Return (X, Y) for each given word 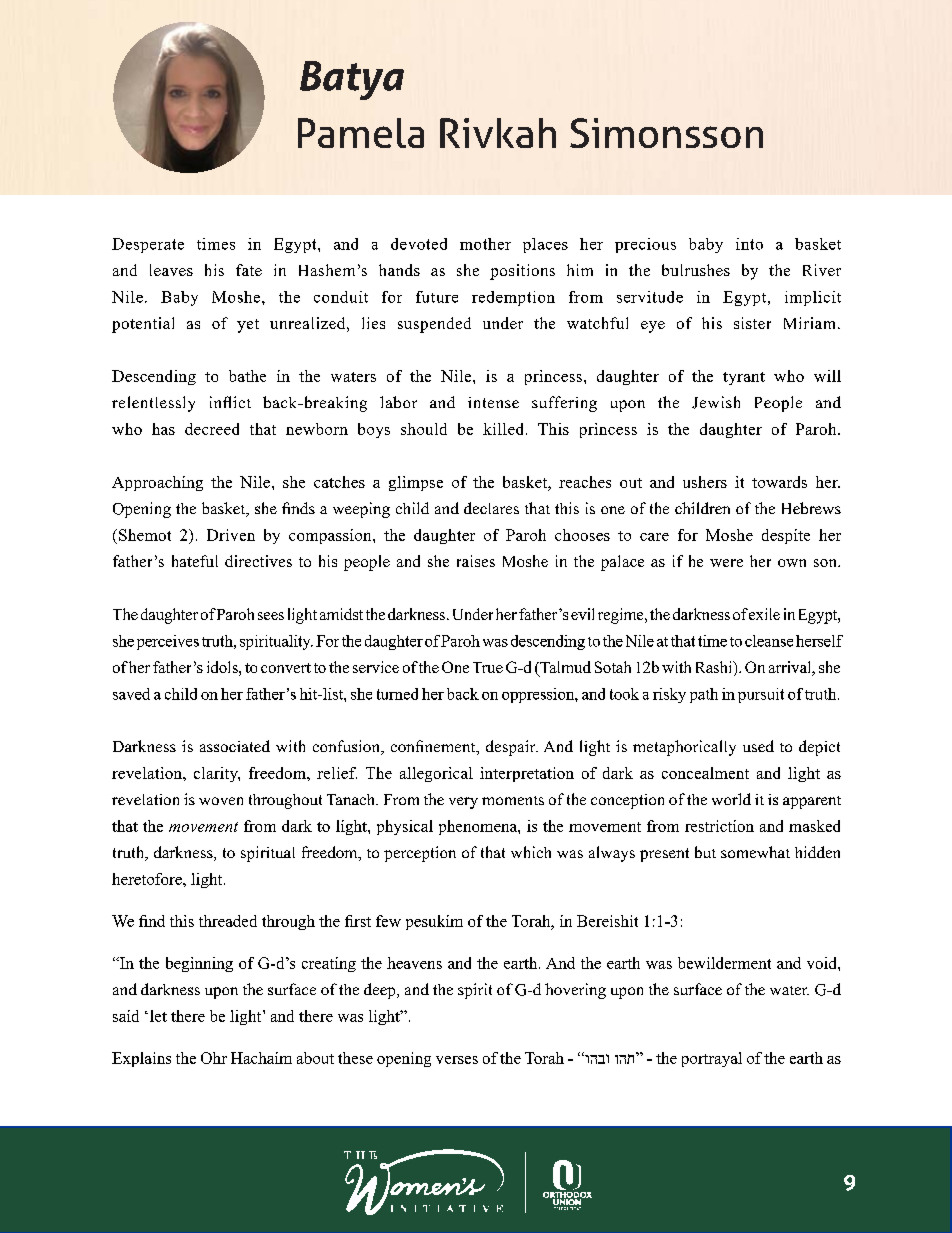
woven (221, 801)
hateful (195, 561)
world (731, 799)
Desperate (148, 245)
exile (764, 614)
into (749, 244)
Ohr (214, 1058)
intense (493, 402)
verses (457, 1060)
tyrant (744, 378)
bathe (247, 376)
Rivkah (498, 133)
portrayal (712, 1059)
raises (476, 561)
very (463, 803)
